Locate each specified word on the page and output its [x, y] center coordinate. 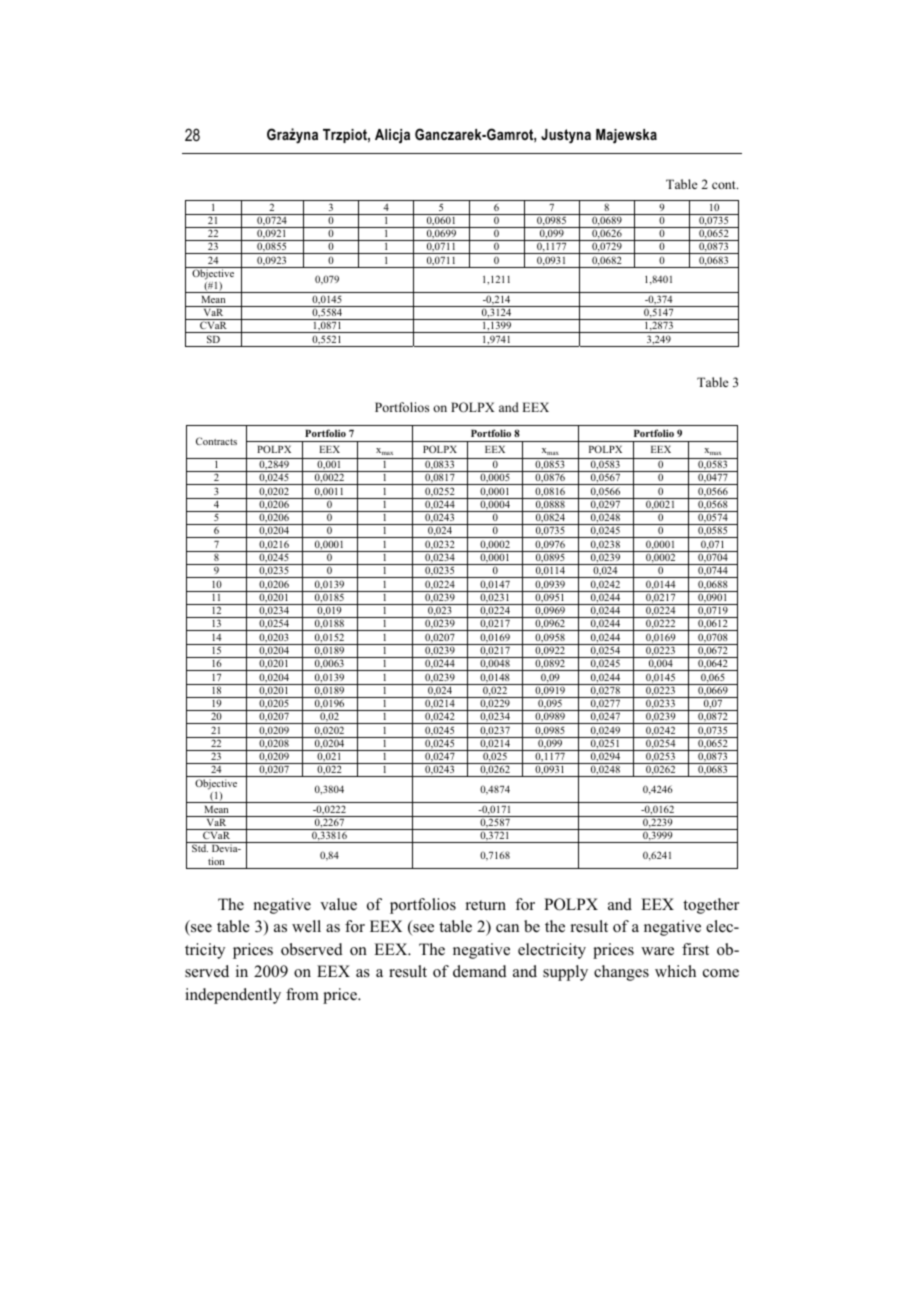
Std [200, 848]
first [695, 949]
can [507, 928]
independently [233, 996]
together [711, 906]
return [486, 905]
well [306, 926]
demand [480, 971]
